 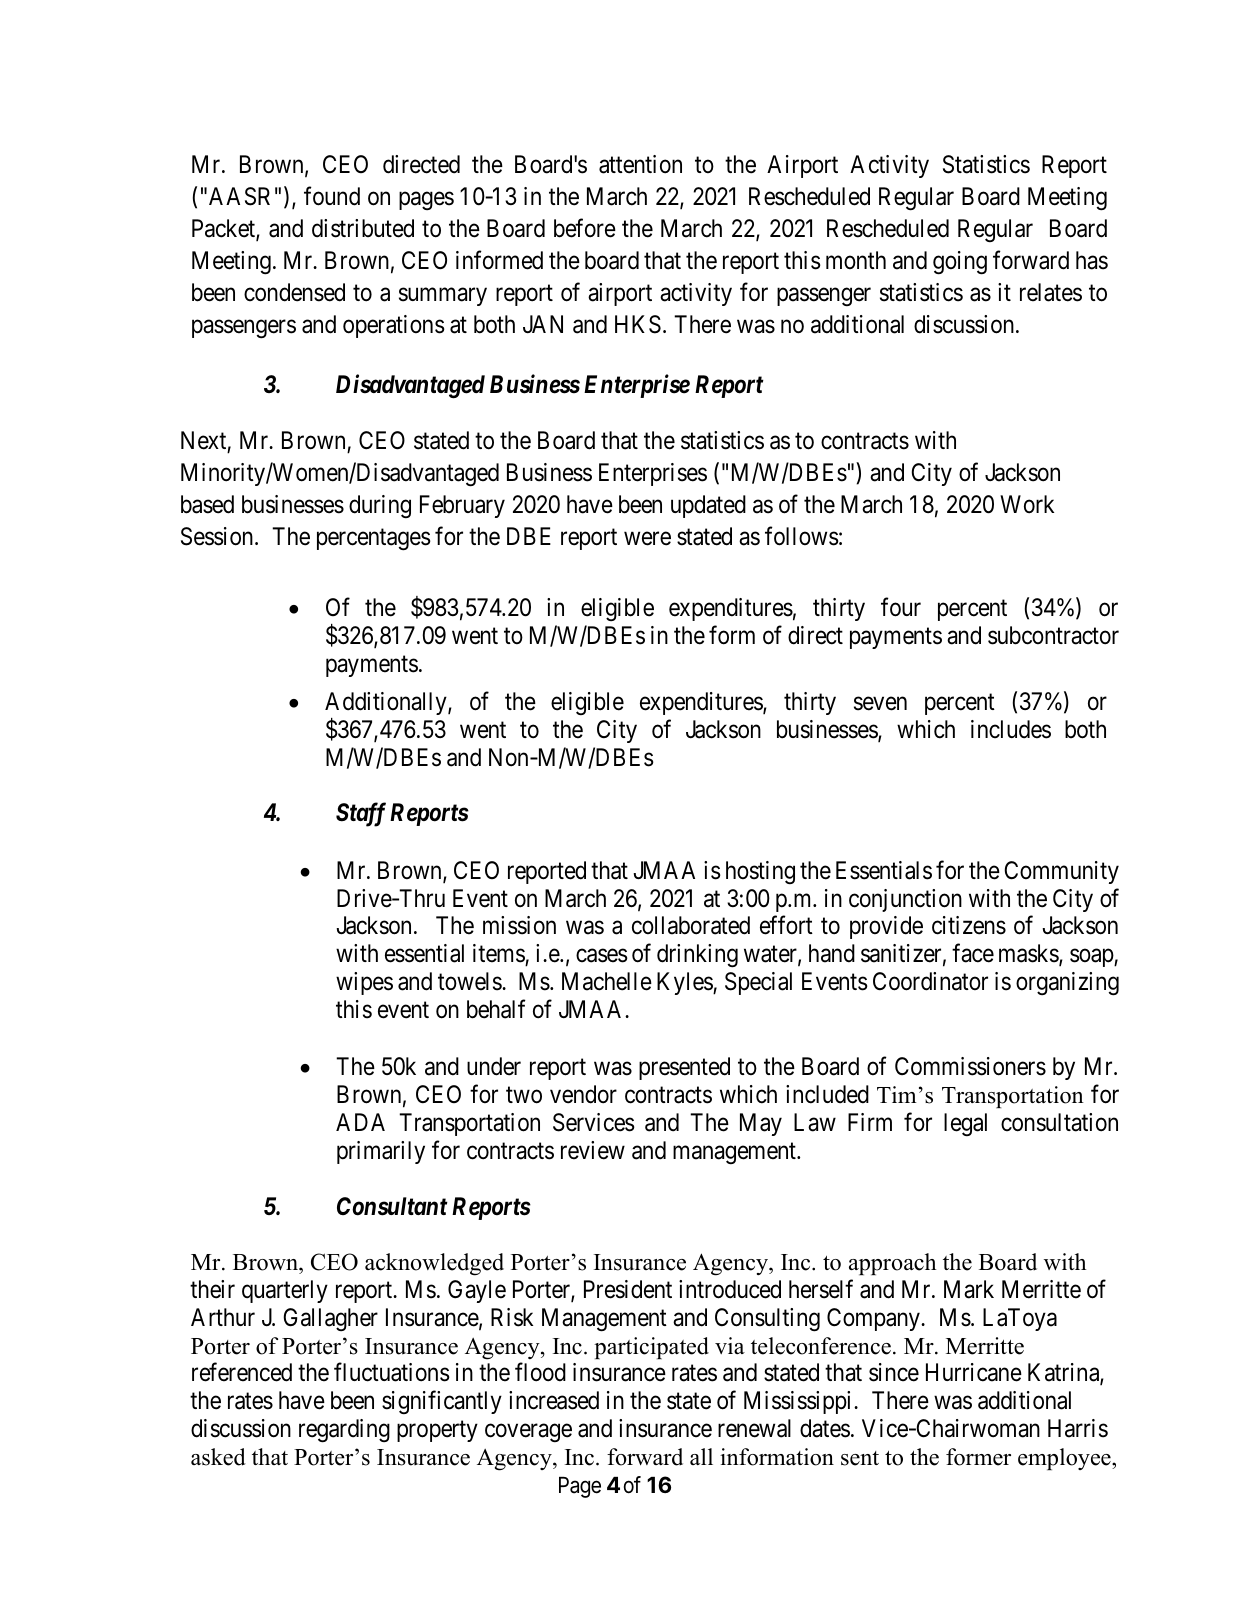 I want to click on going, so click(x=960, y=263).
